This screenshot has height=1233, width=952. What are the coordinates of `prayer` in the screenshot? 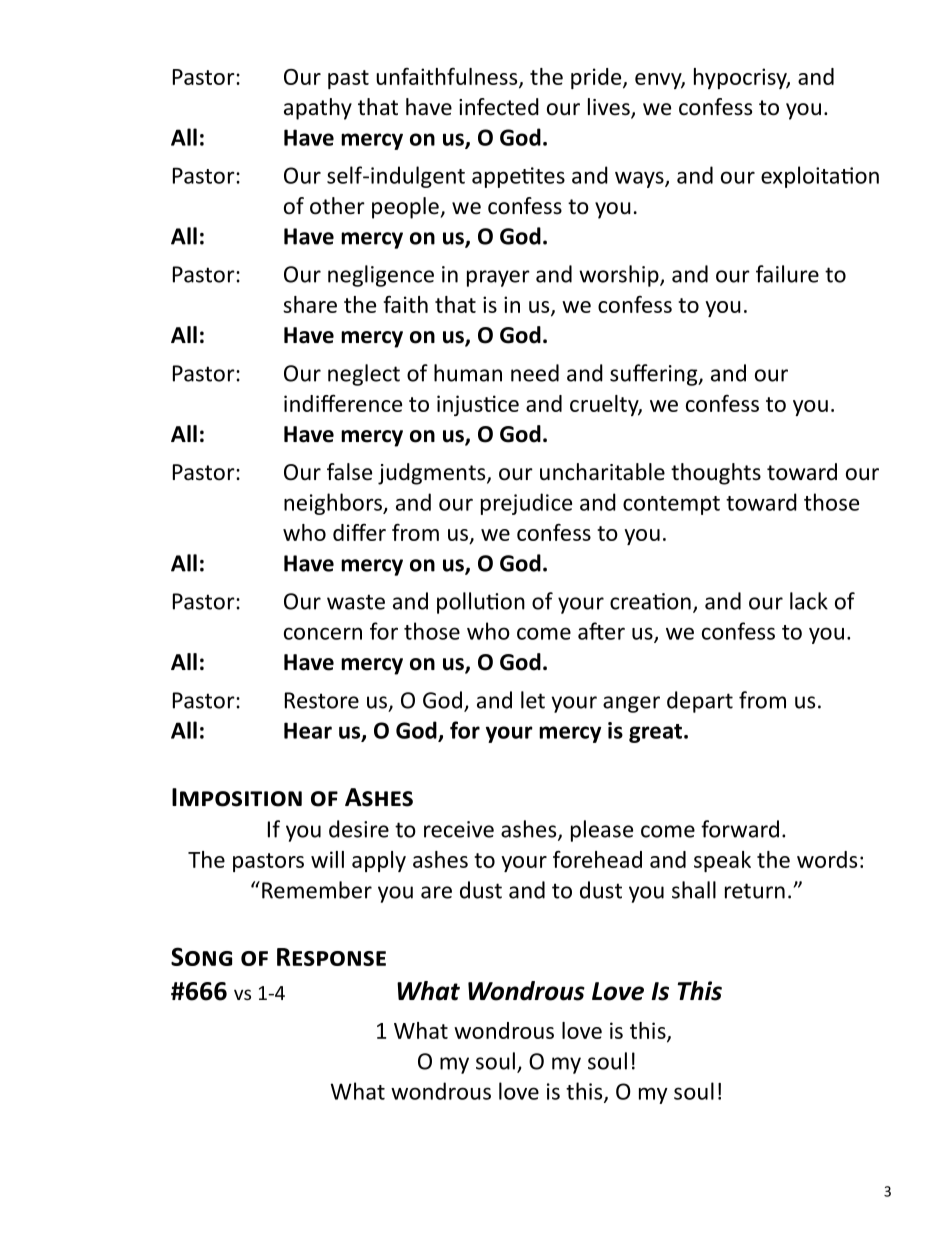 It's located at (498, 278).
